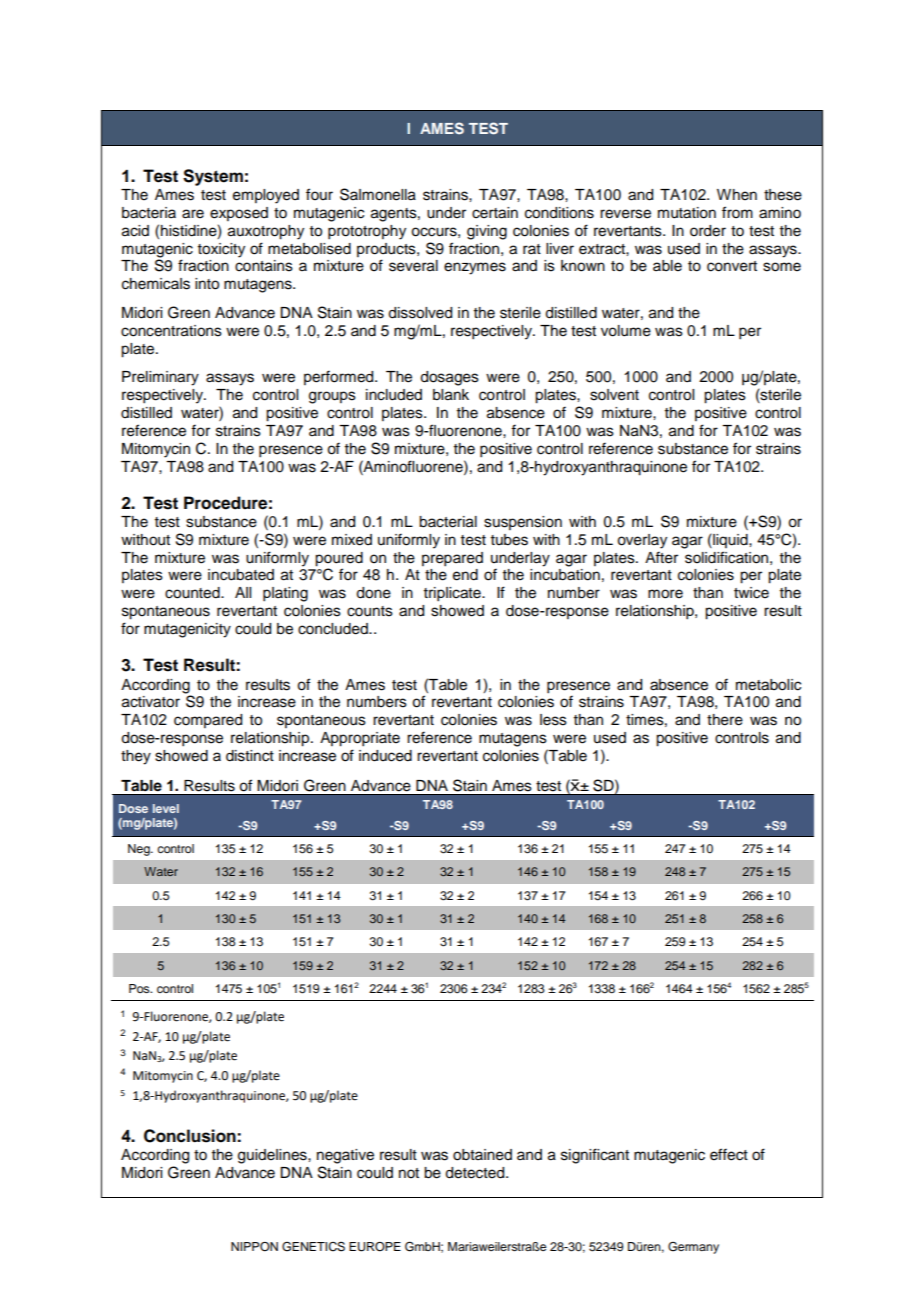  What do you see at coordinates (495, 213) in the image?
I see `certain` at bounding box center [495, 213].
